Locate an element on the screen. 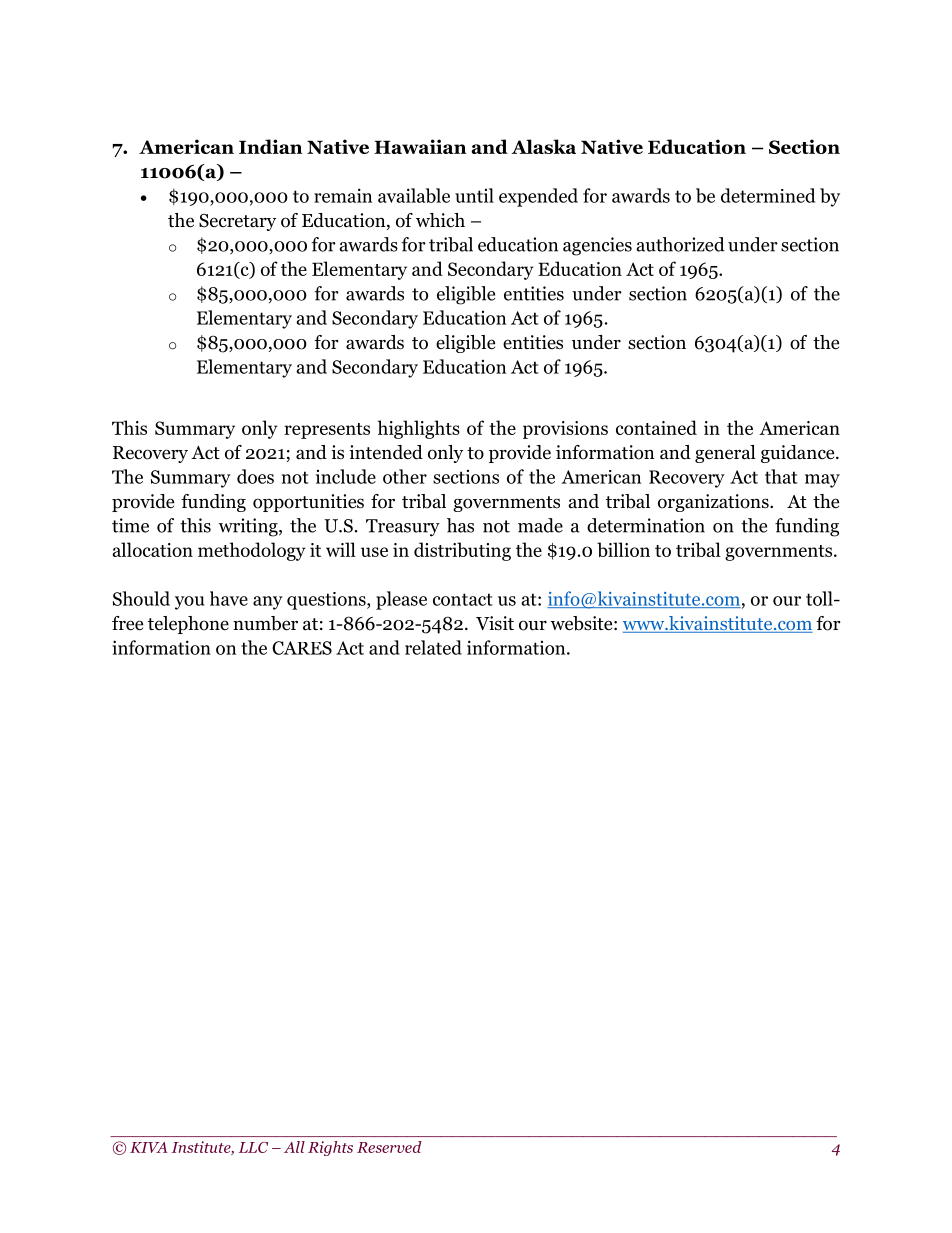 The height and width of the screenshot is (1233, 952). CARES is located at coordinates (302, 648).
